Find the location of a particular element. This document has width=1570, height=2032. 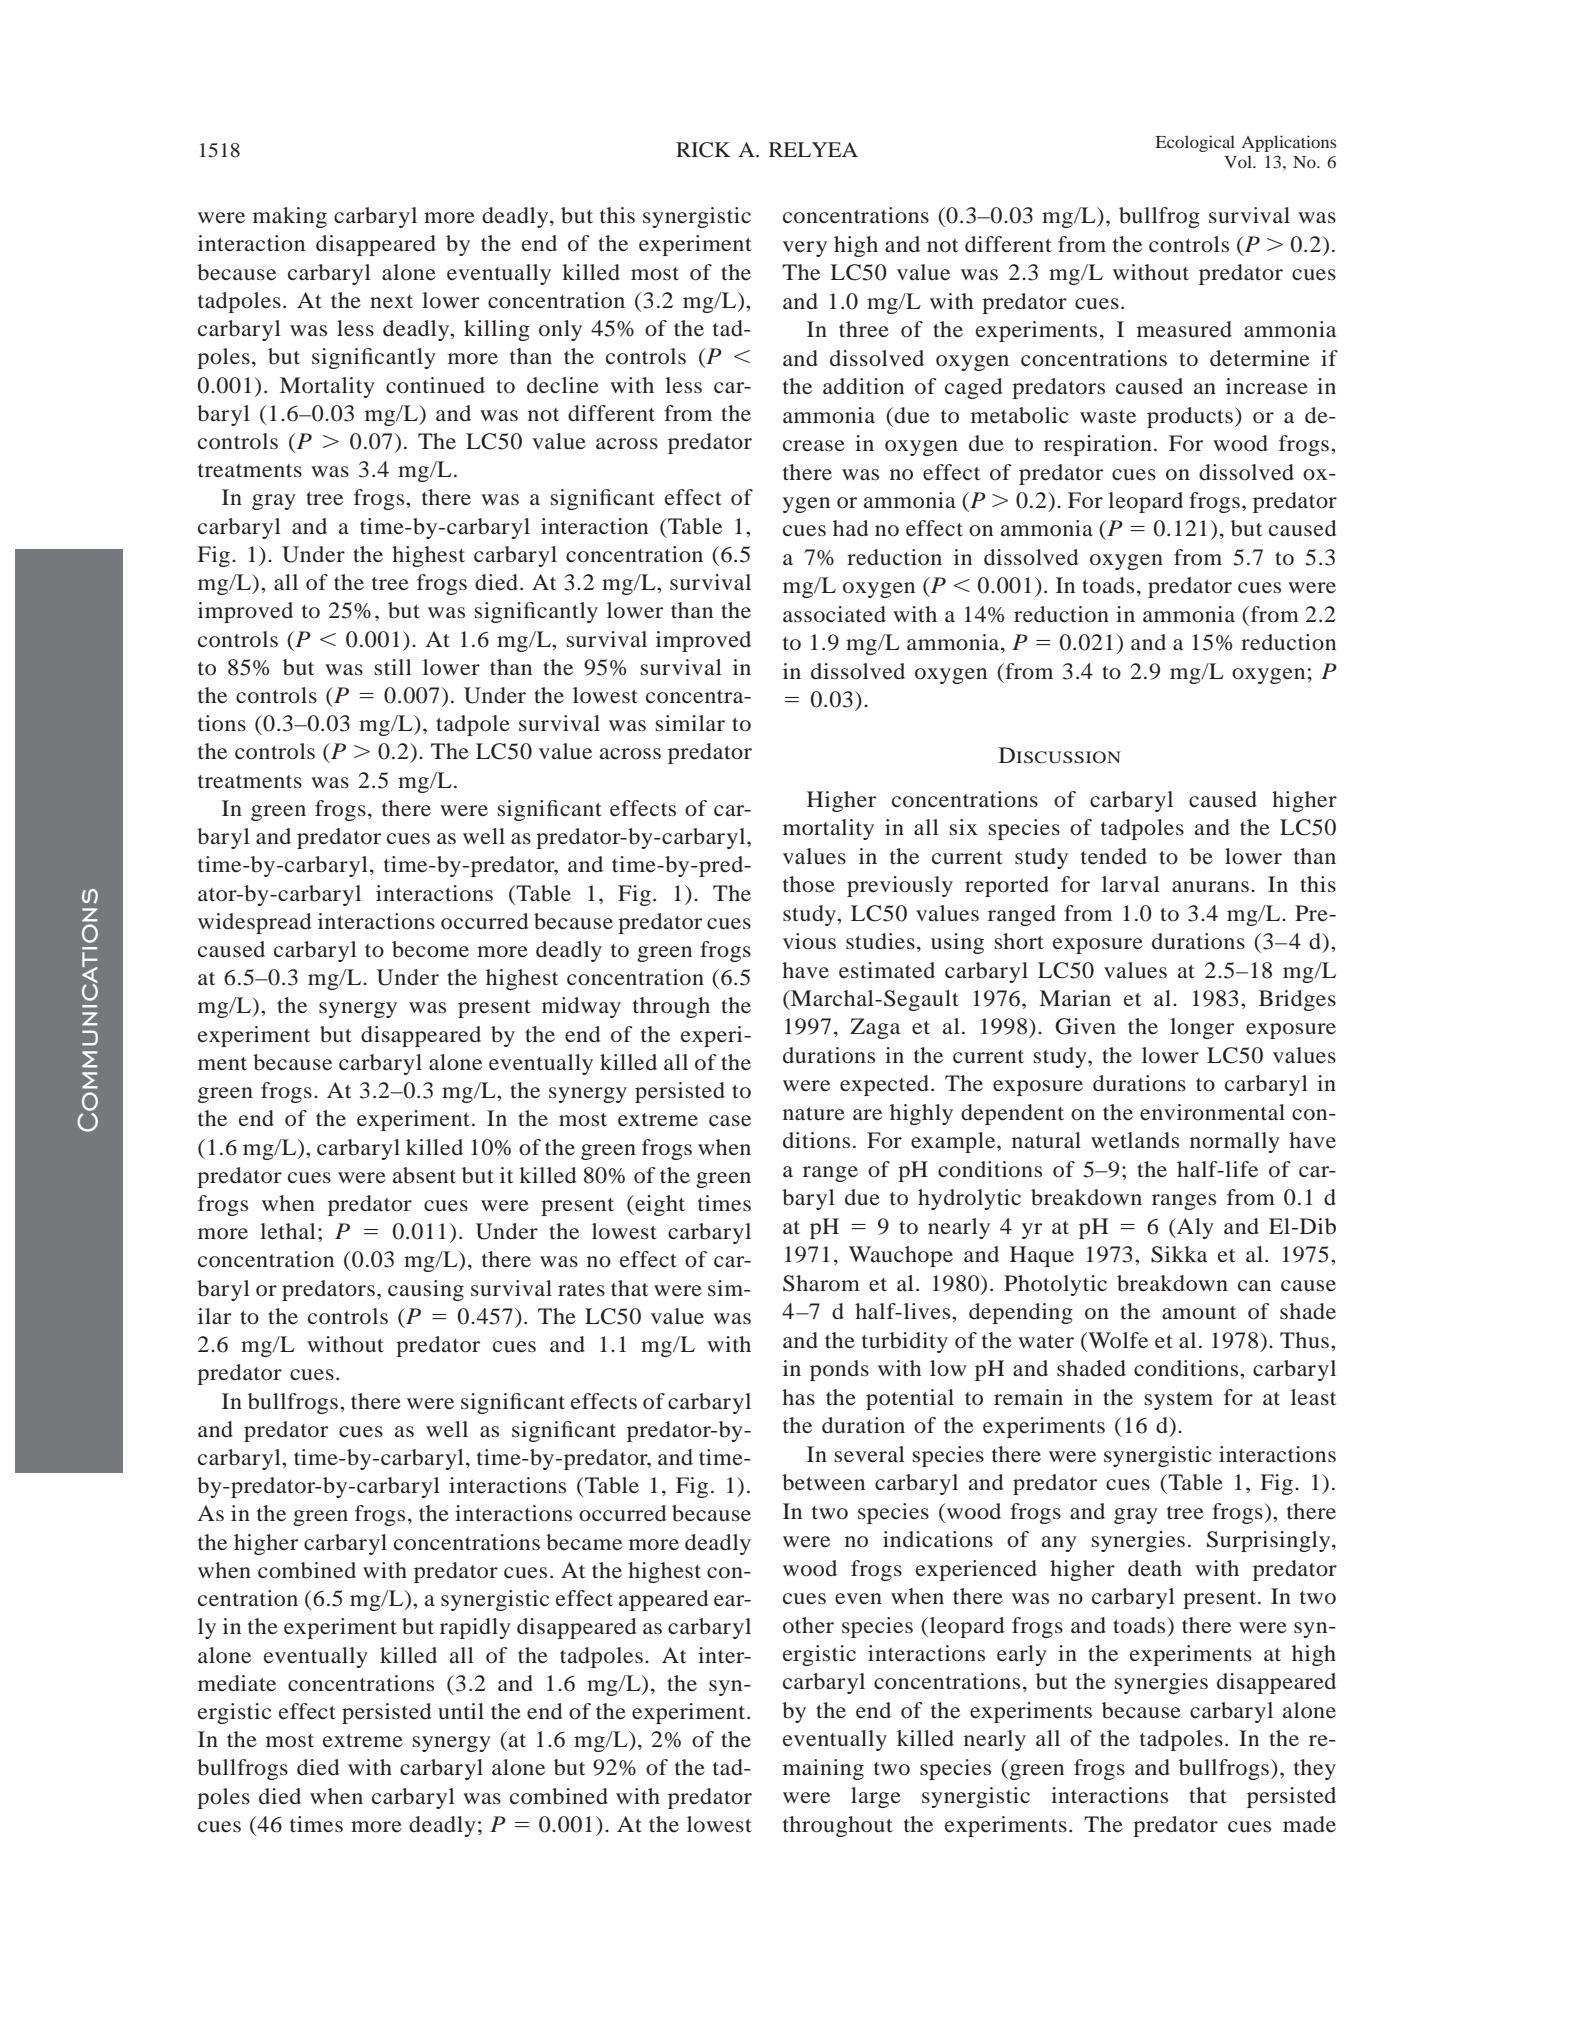

eight is located at coordinates (659, 1205).
